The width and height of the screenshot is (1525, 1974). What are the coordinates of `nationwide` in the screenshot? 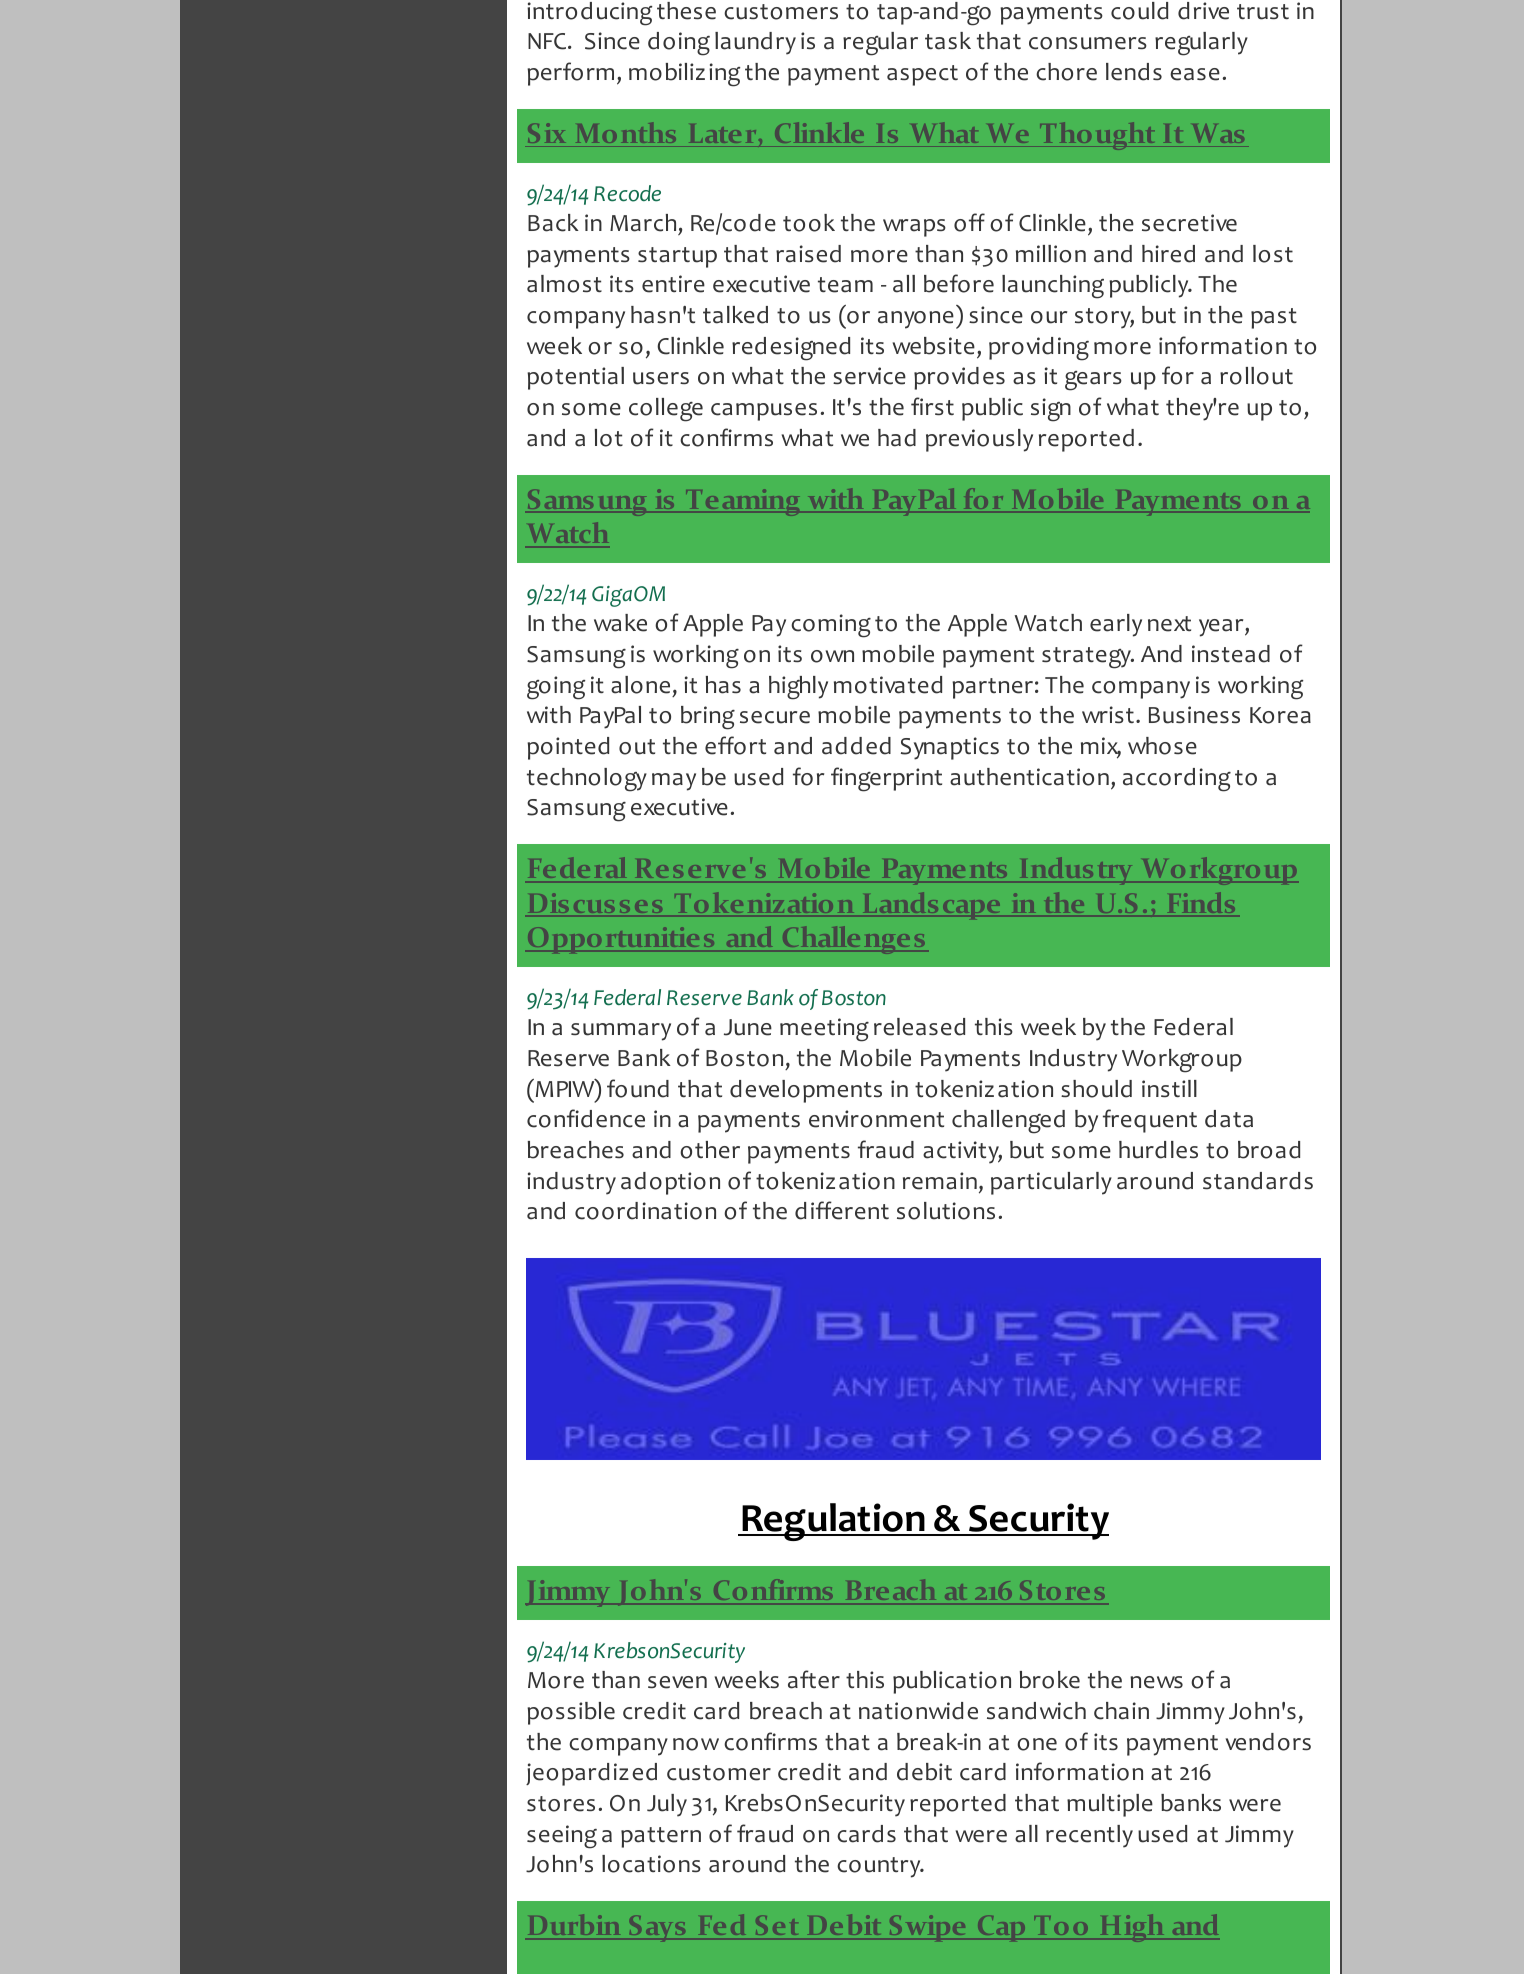 It's located at (918, 1711).
